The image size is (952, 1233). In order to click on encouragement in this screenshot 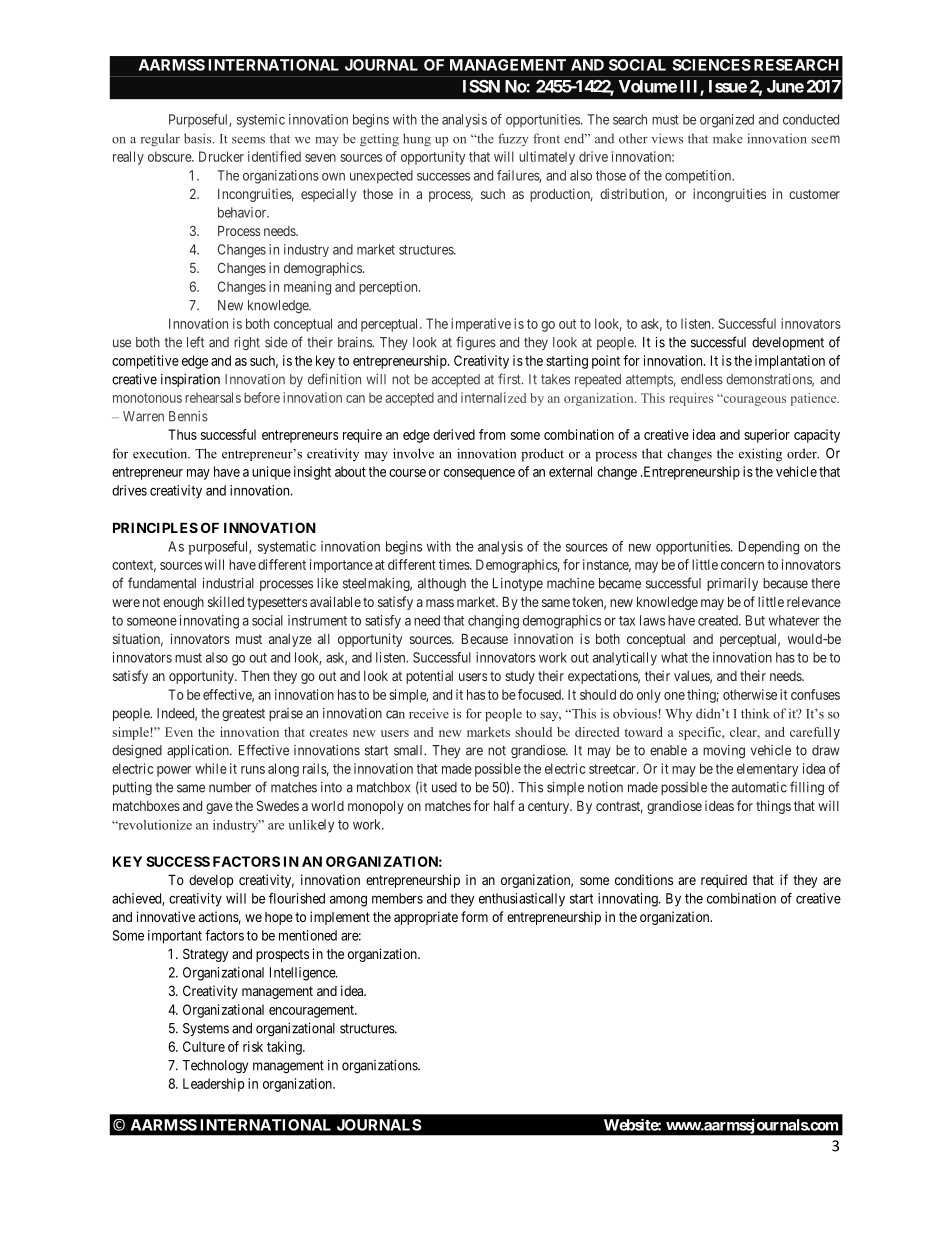, I will do `click(312, 1011)`.
